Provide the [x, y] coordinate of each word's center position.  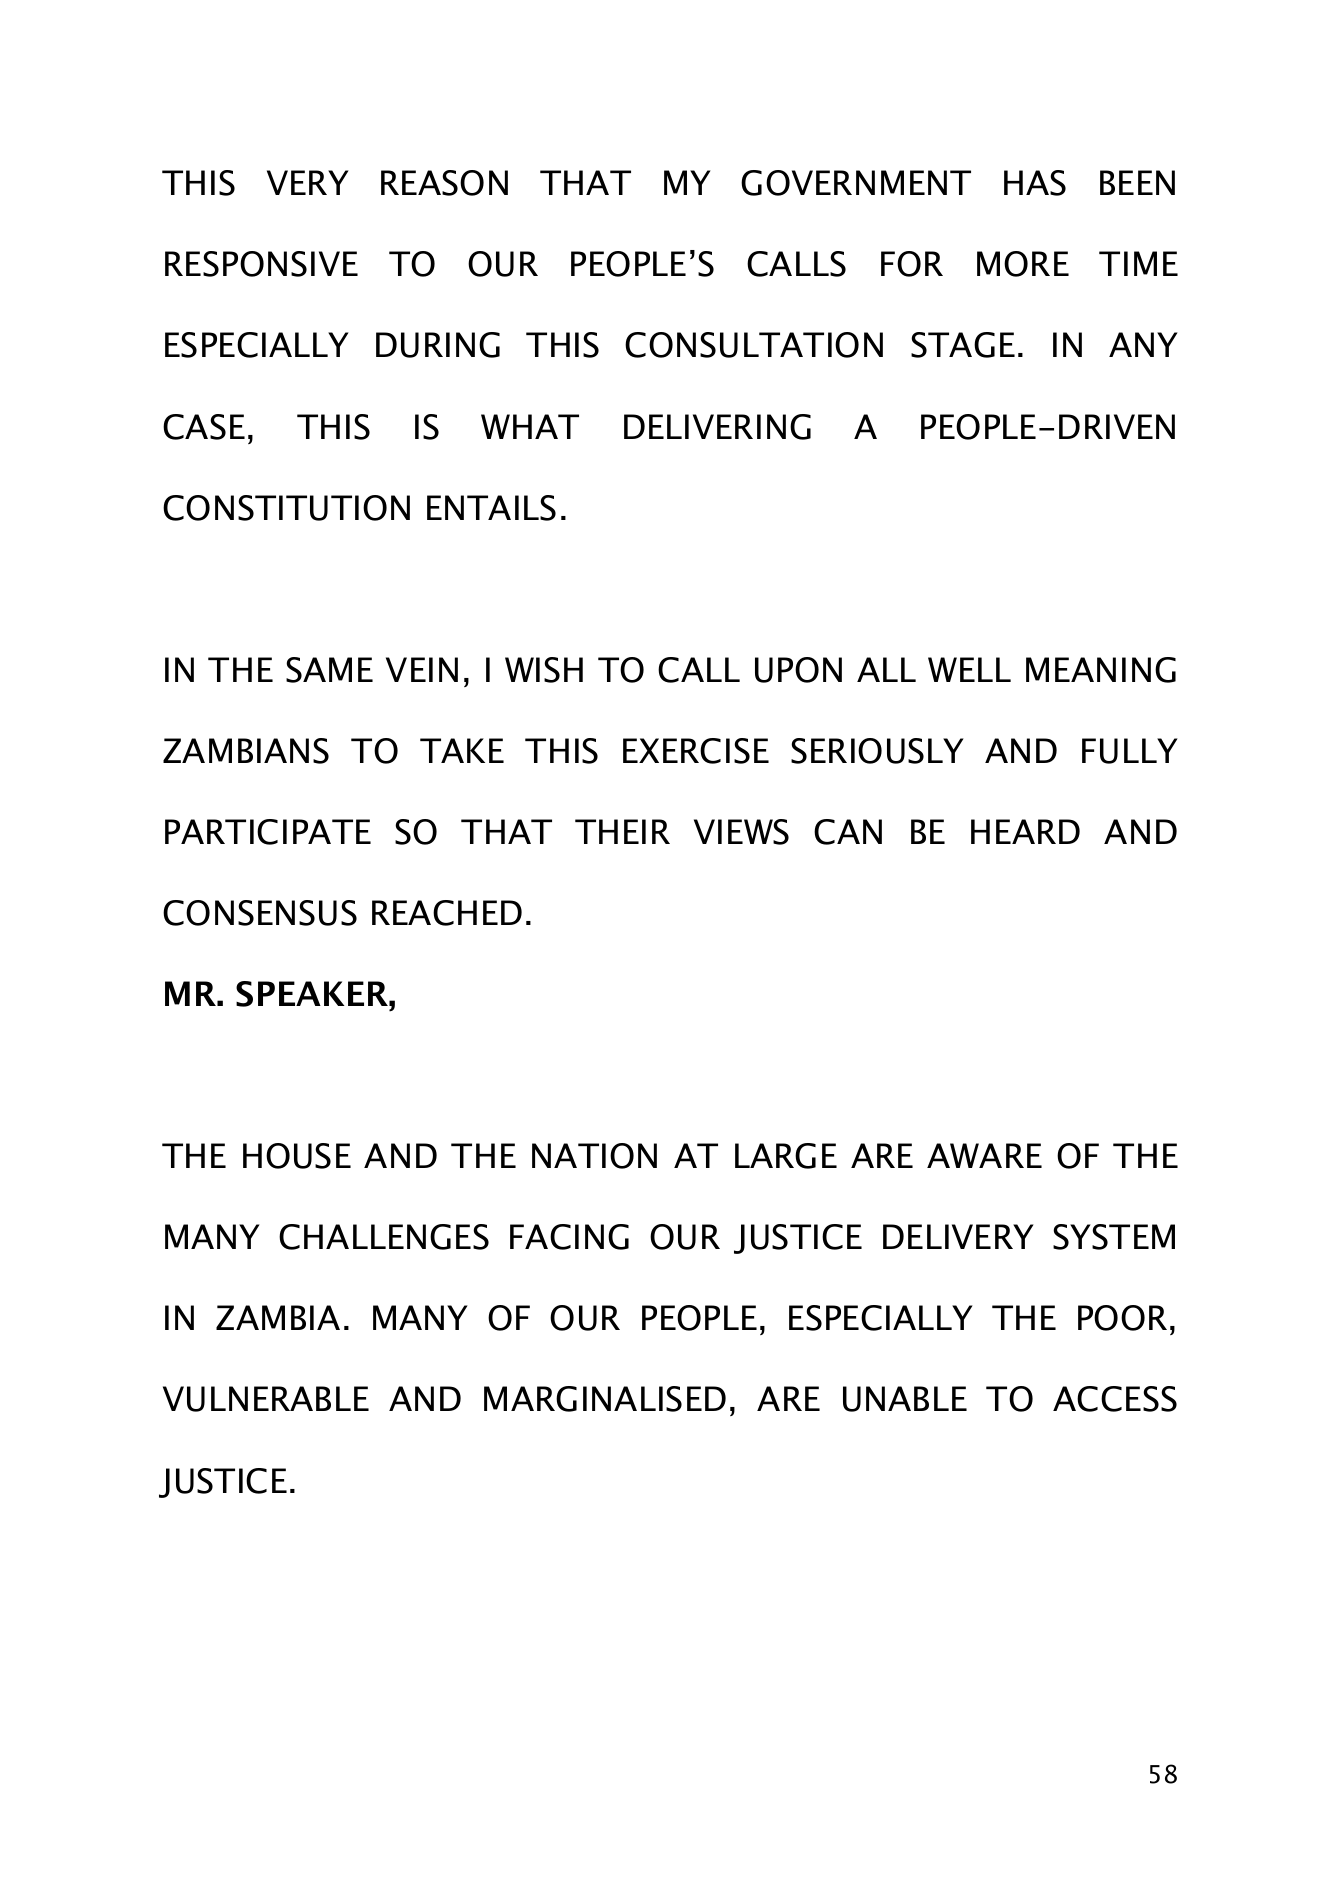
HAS [1035, 183]
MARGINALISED [605, 1399]
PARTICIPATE [268, 832]
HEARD [1025, 831]
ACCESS [1115, 1399]
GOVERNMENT [856, 183]
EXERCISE [696, 751]
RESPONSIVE [261, 264]
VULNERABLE [266, 1399]
